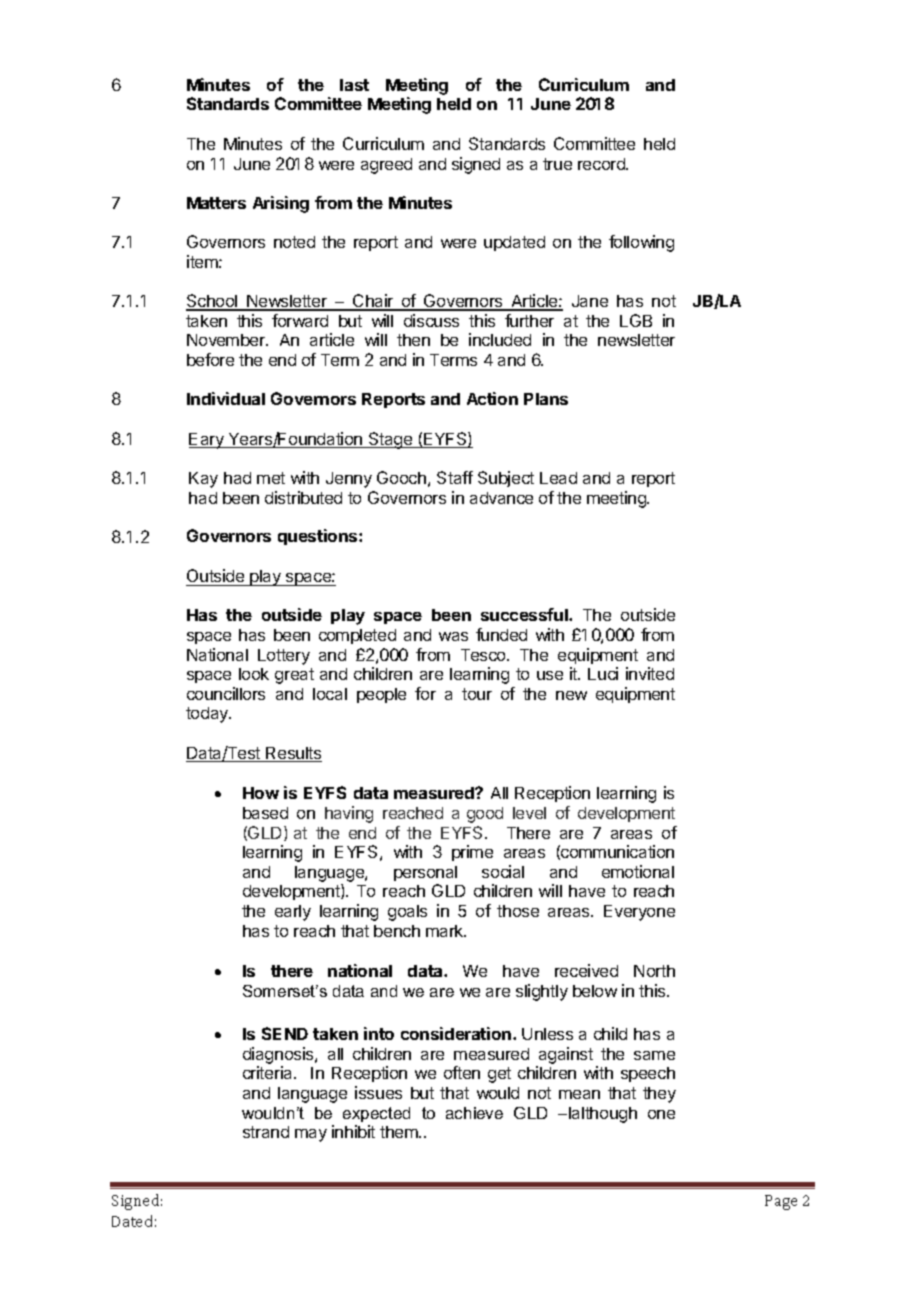 The height and width of the screenshot is (1307, 924). I want to click on record, so click(602, 164).
